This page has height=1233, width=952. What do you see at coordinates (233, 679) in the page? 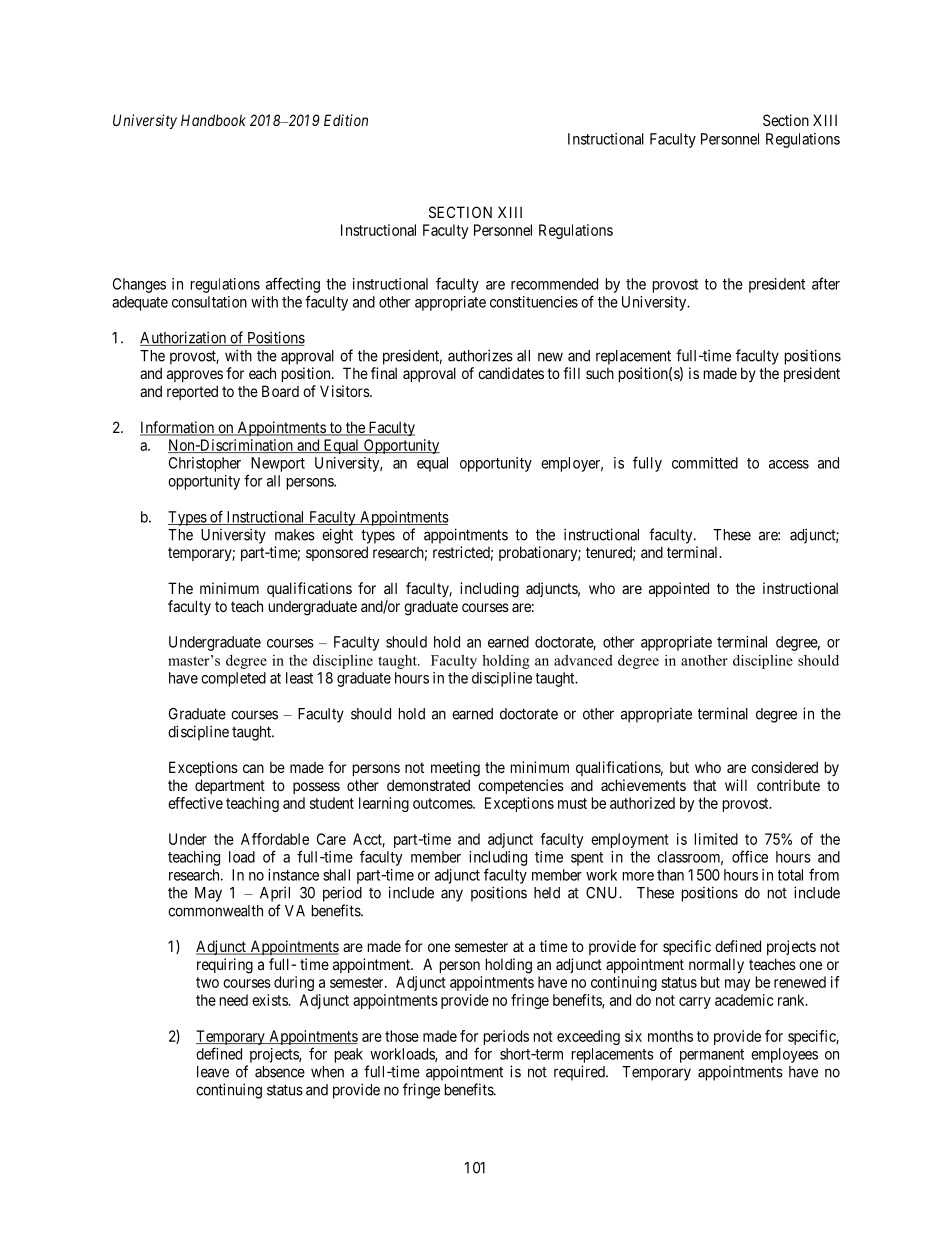
I see `completed` at bounding box center [233, 679].
